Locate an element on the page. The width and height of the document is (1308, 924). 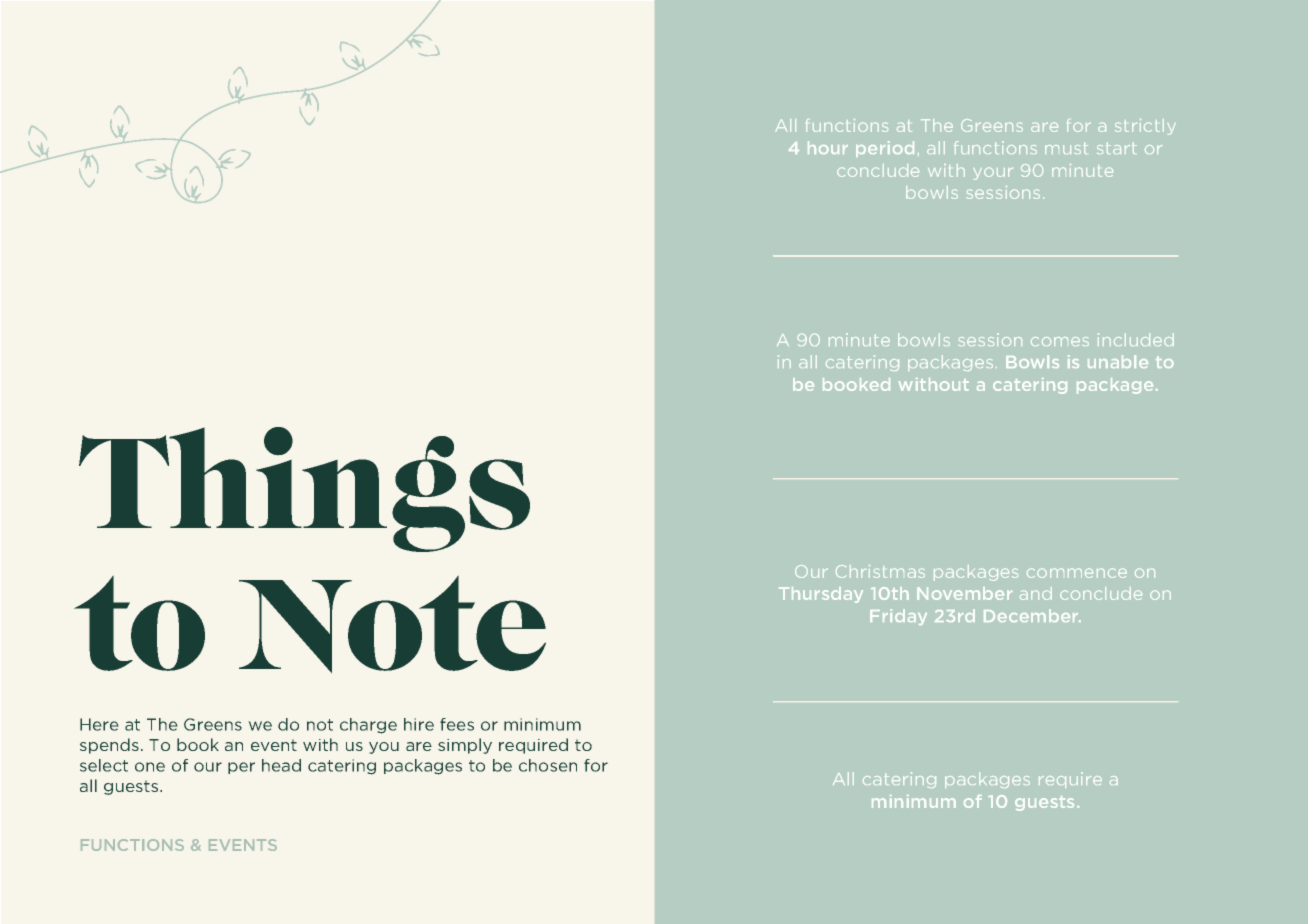
Thursday is located at coordinates (821, 595).
